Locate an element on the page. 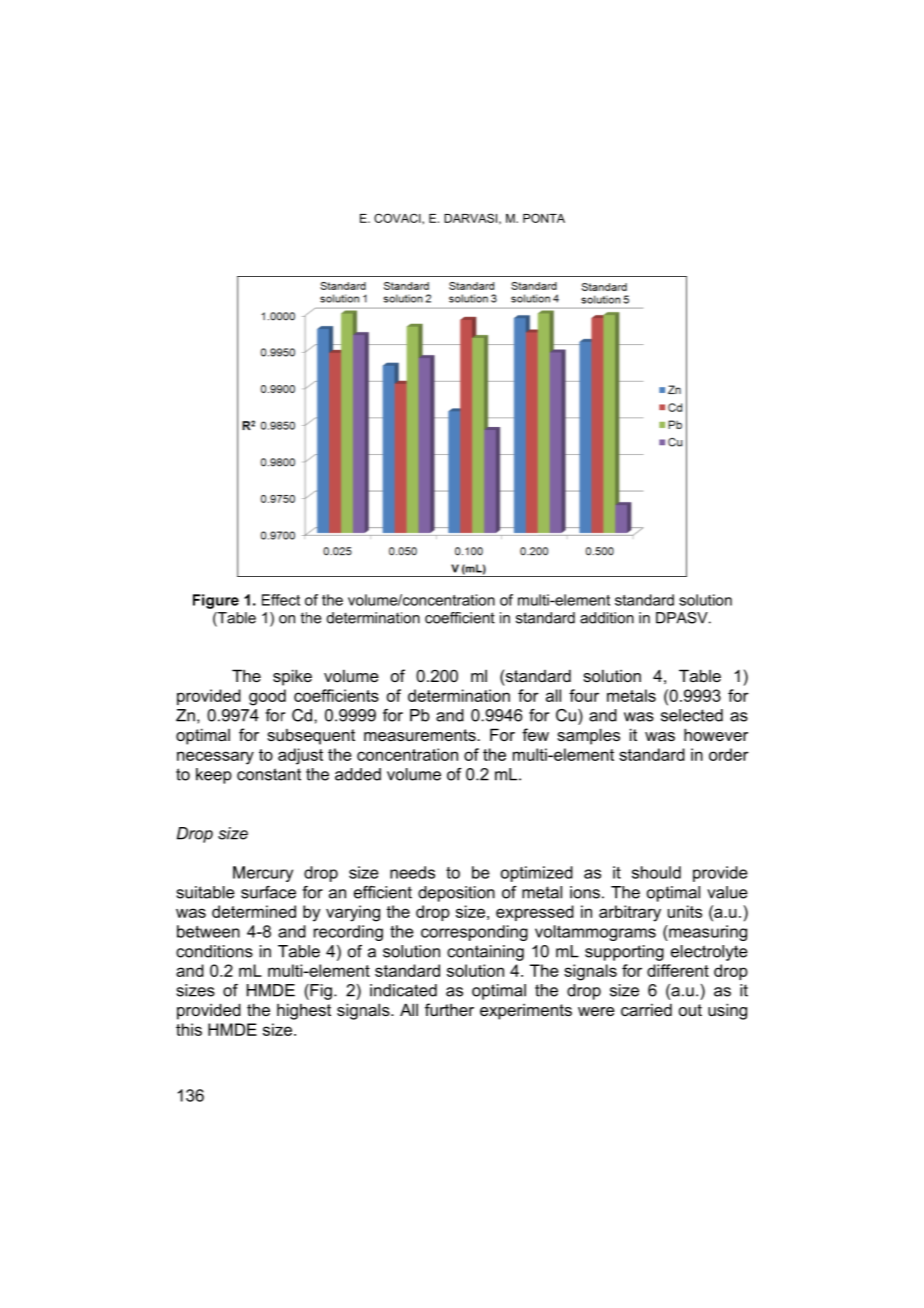 The height and width of the document is (1308, 924). addition is located at coordinates (607, 618).
